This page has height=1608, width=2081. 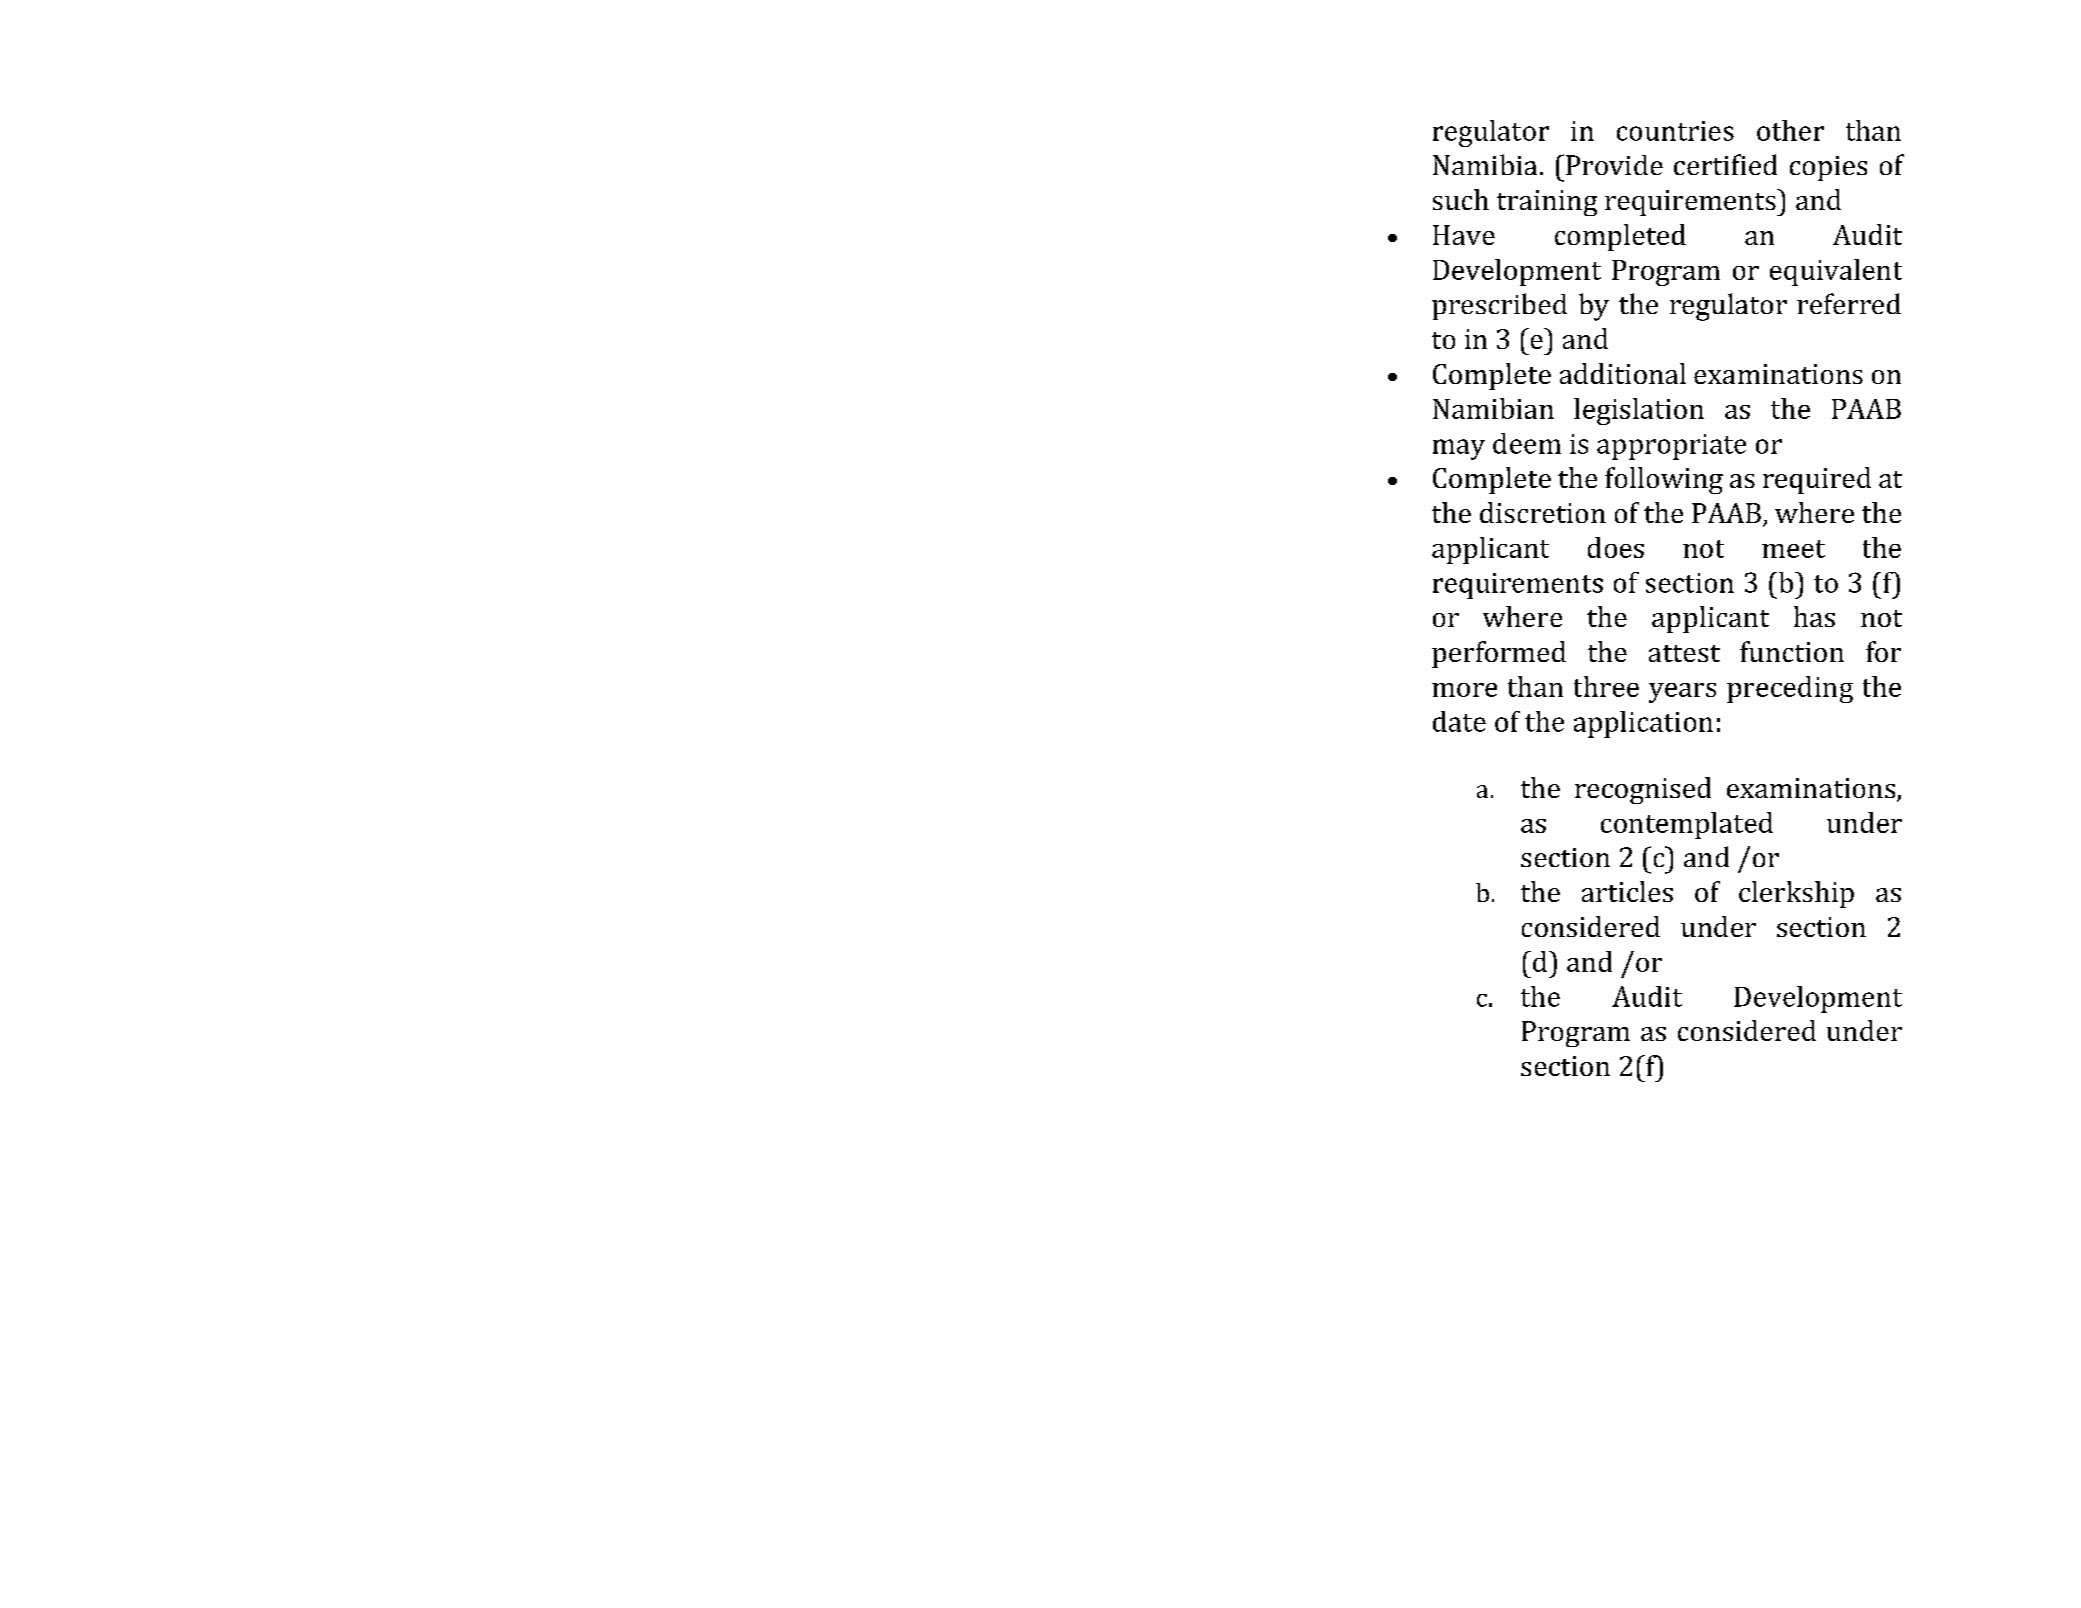 I want to click on additional, so click(x=1623, y=373).
